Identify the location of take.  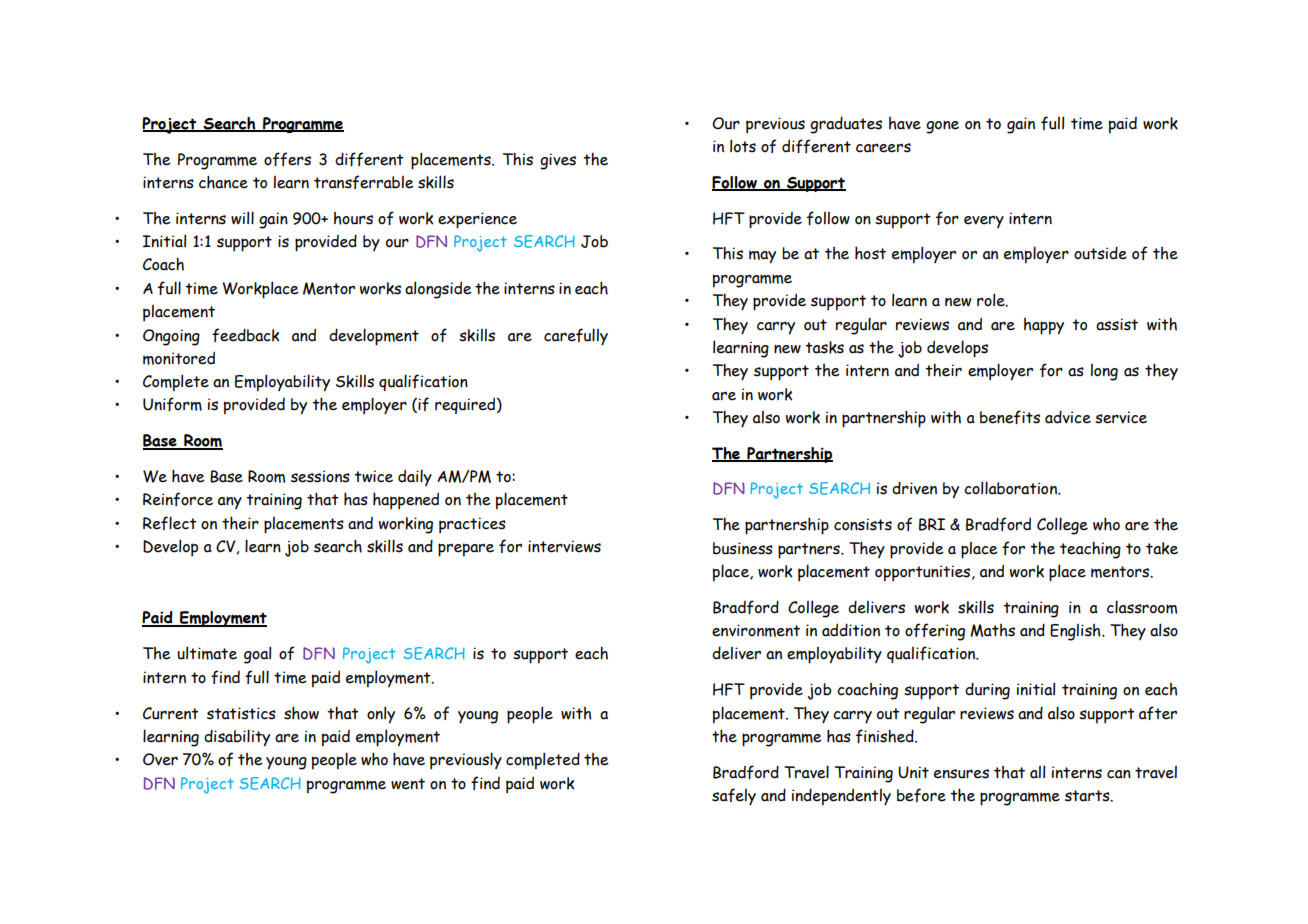
(1162, 548).
